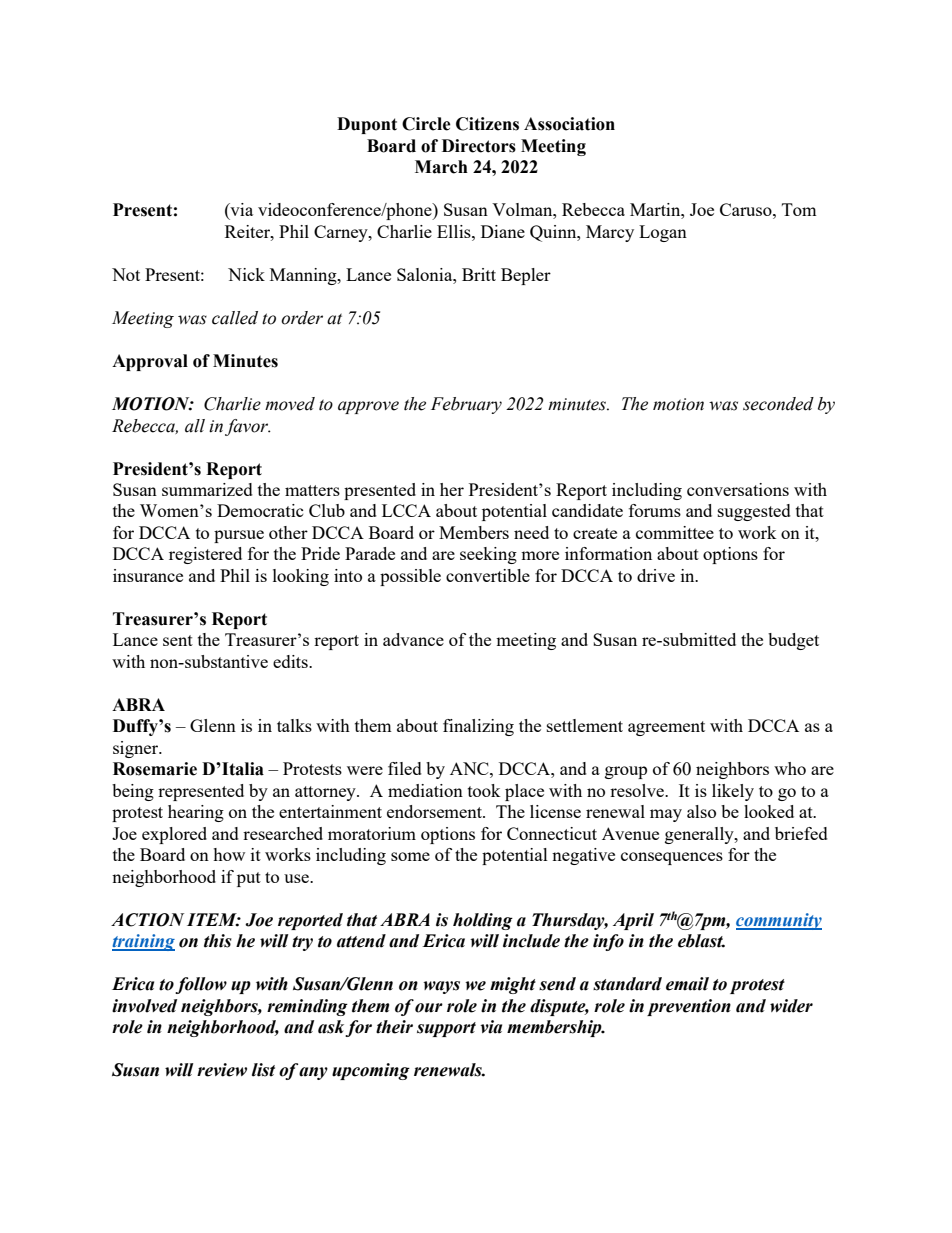  I want to click on endorsement, so click(435, 811).
